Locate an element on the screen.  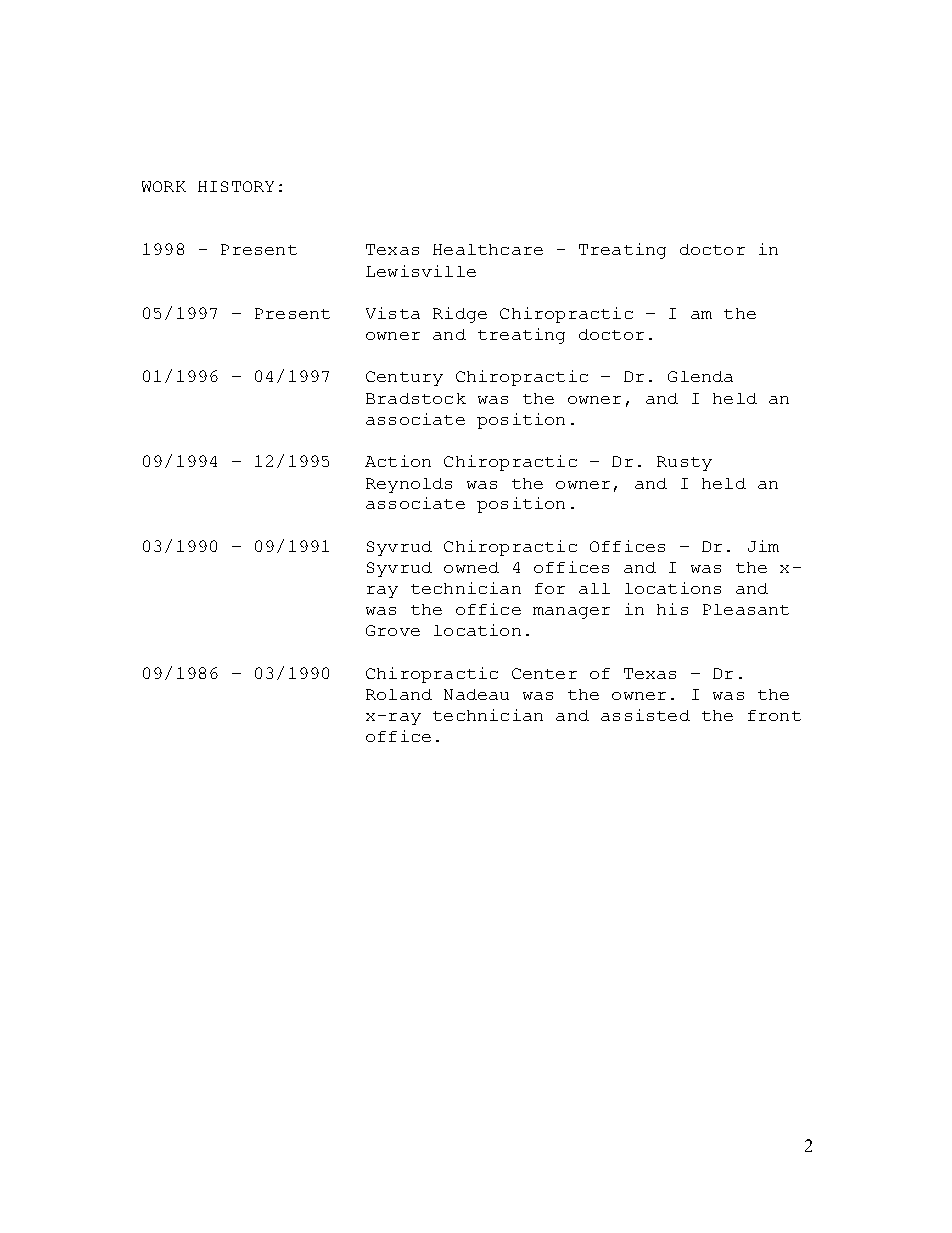
Lewisville is located at coordinates (421, 271).
